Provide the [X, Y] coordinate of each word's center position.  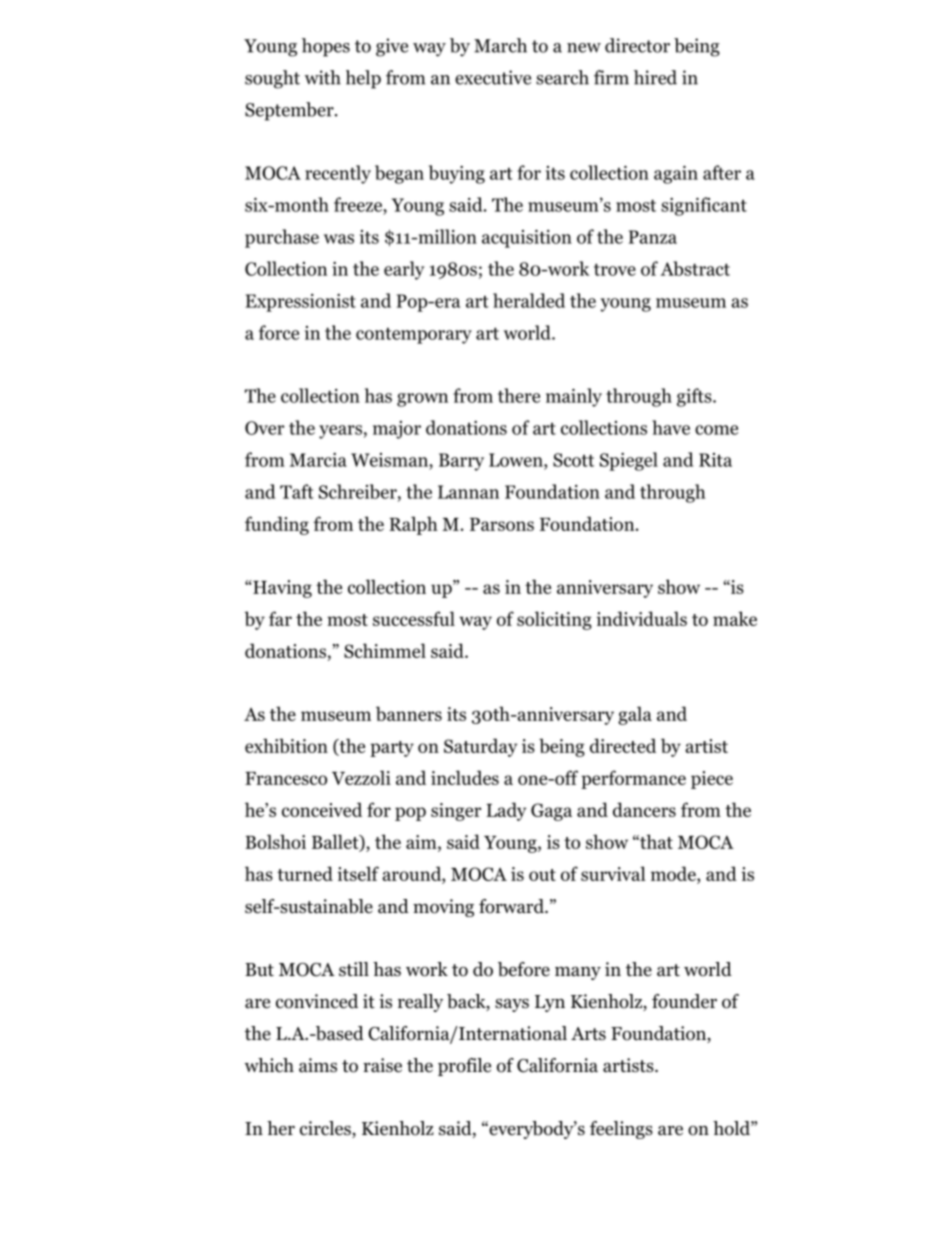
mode [674, 875]
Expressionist [300, 303]
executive [493, 77]
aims [318, 1065]
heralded [529, 300]
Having [281, 589]
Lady [506, 811]
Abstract [695, 268]
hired [655, 77]
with [322, 77]
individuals [642, 618]
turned [305, 873]
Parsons [502, 524]
